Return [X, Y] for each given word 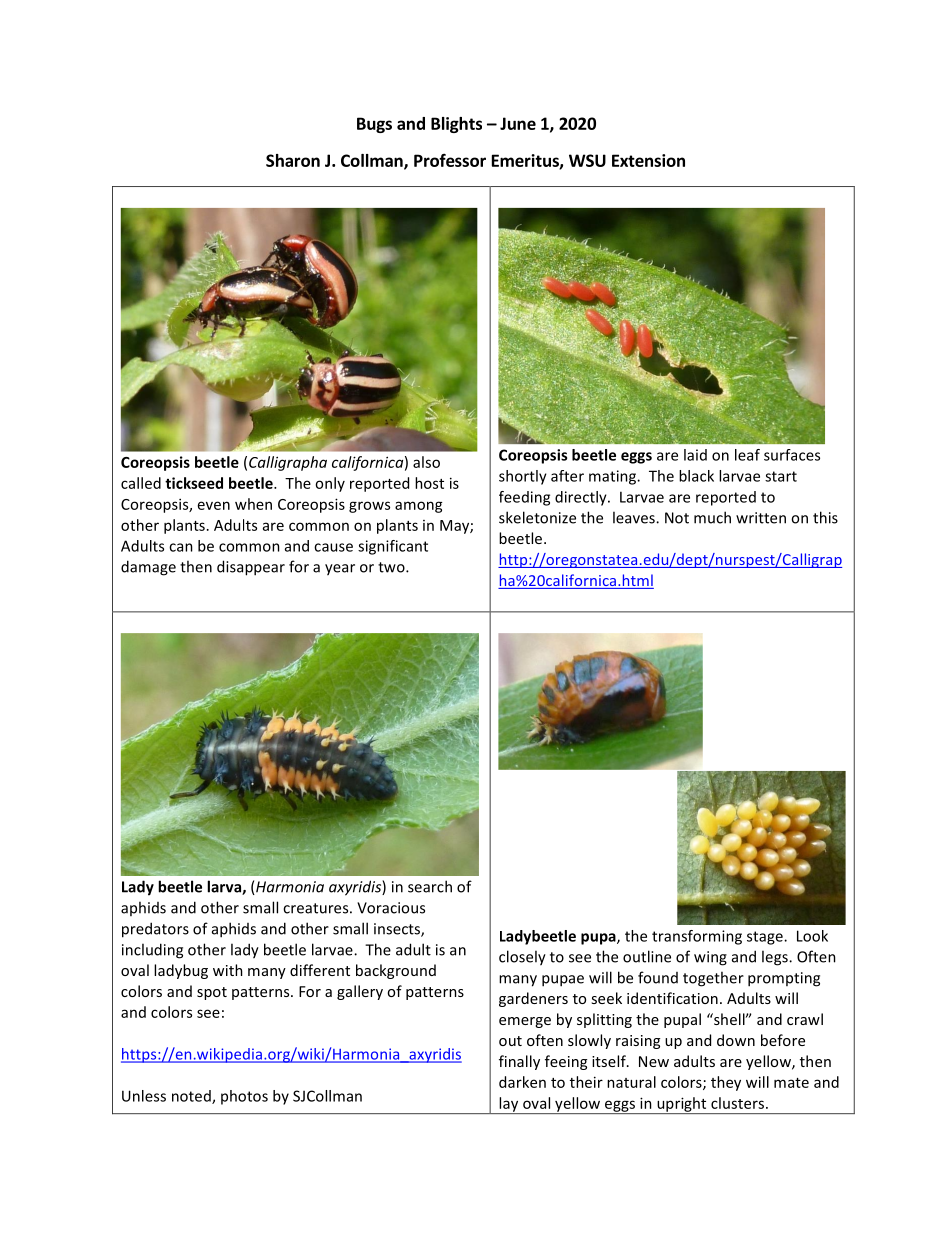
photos [244, 1097]
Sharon [293, 160]
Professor [450, 160]
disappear [251, 568]
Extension [648, 160]
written [761, 518]
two [392, 567]
